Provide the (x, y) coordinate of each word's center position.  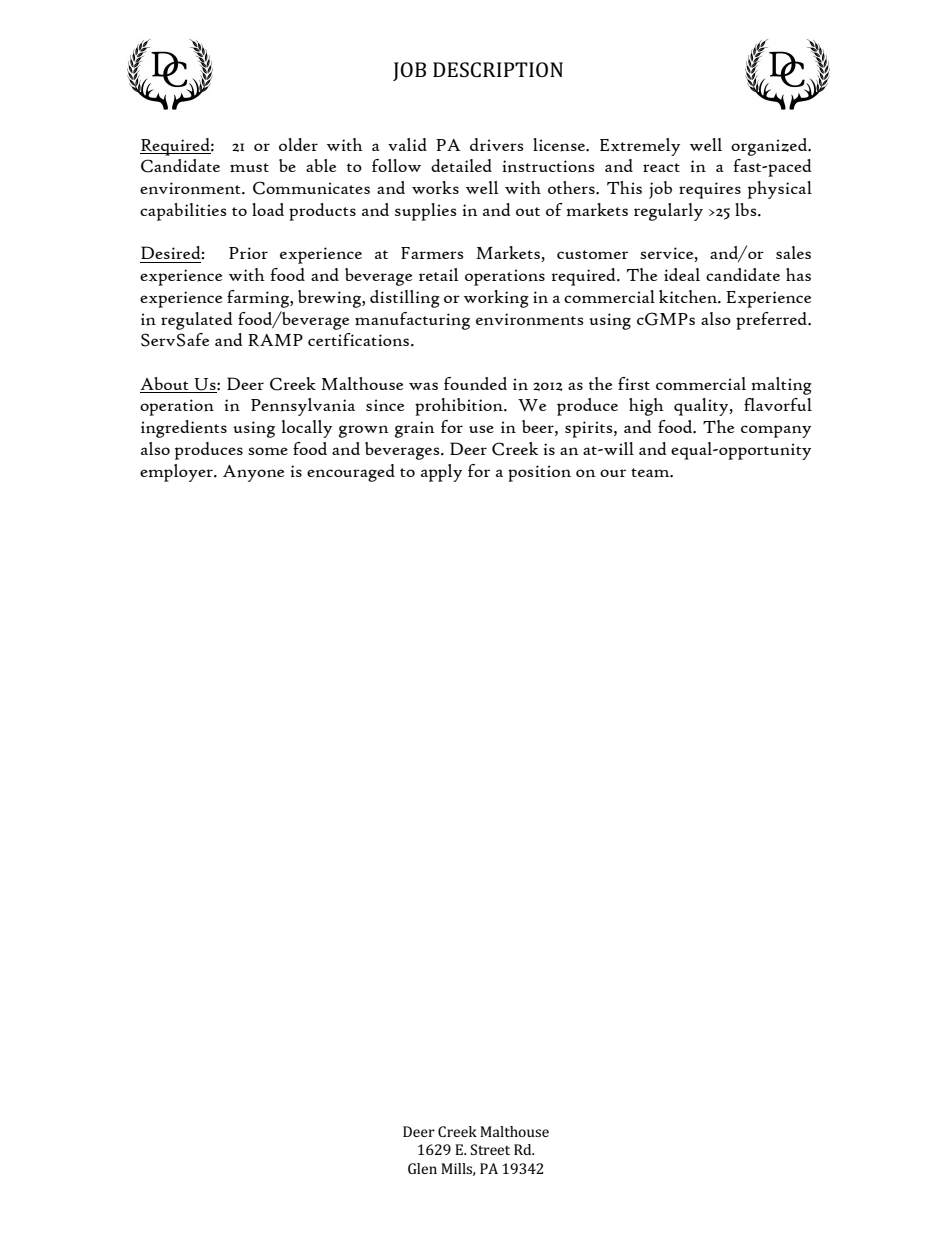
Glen (422, 1168)
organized (770, 147)
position (539, 473)
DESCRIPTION (498, 69)
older (298, 144)
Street (490, 1149)
